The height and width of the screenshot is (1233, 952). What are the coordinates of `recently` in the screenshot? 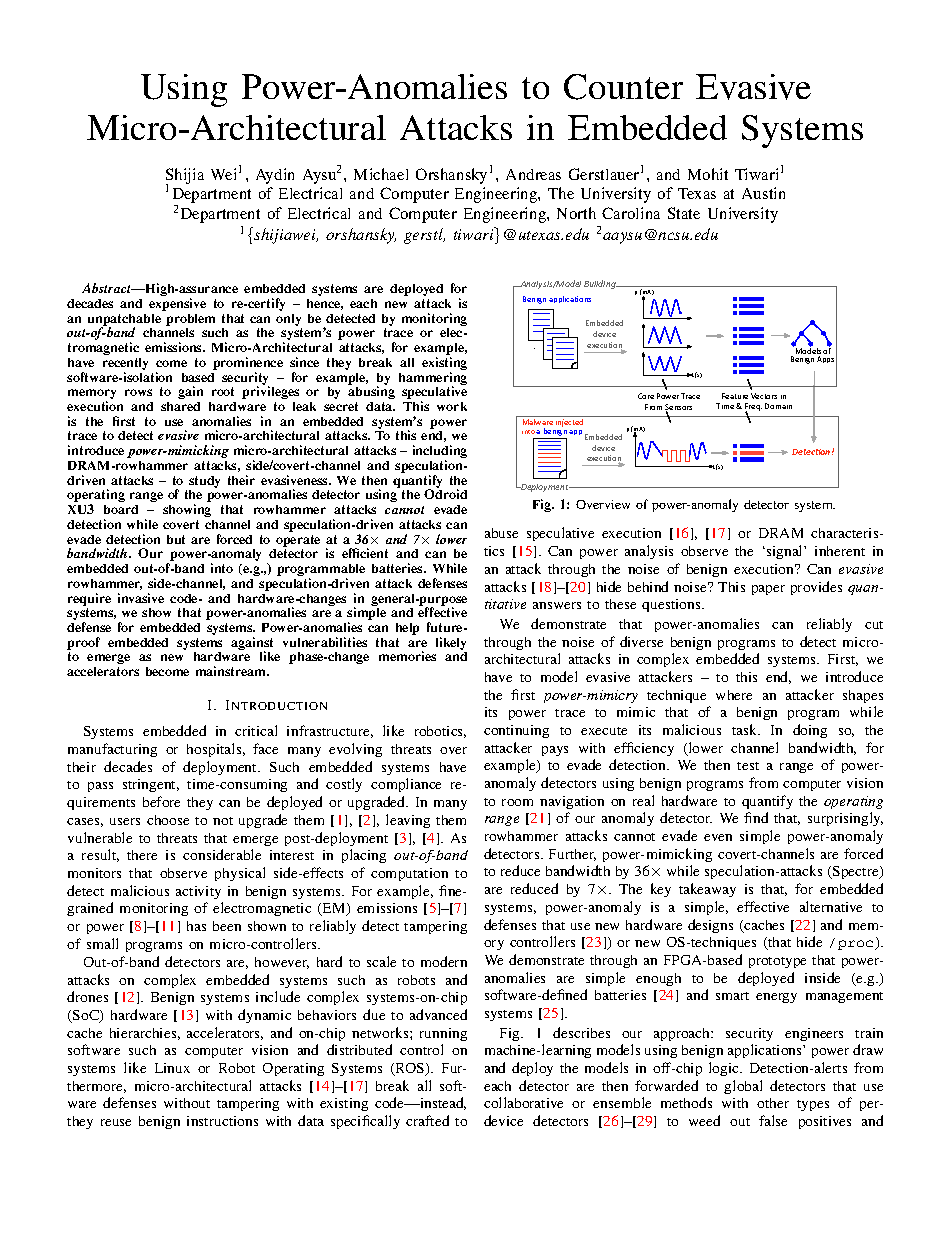 It's located at (125, 365).
